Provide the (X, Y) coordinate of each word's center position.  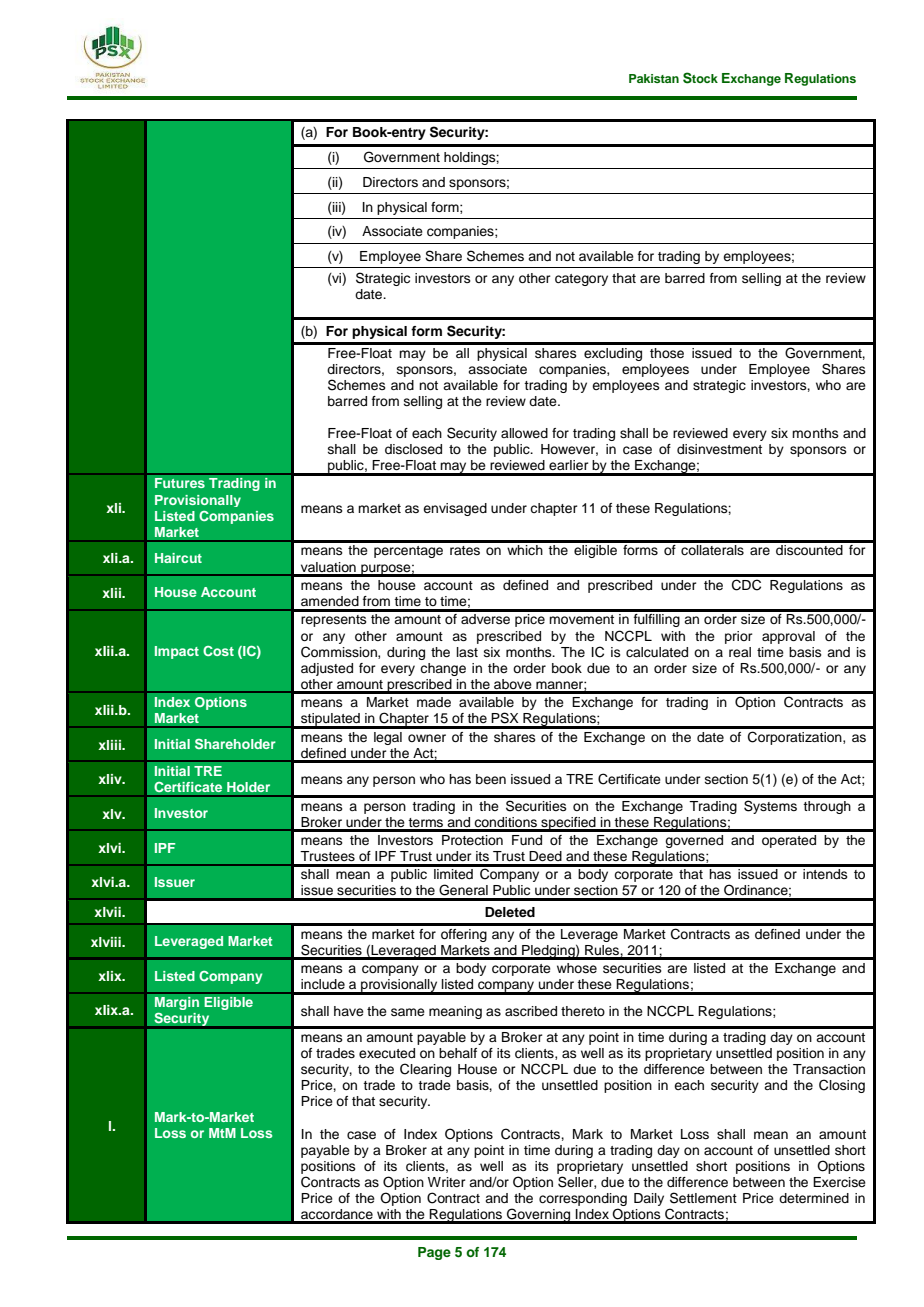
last (467, 652)
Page (434, 1253)
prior (739, 637)
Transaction (829, 1069)
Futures (180, 483)
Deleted (510, 912)
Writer (447, 1182)
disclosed (413, 449)
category (581, 280)
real (740, 652)
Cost (218, 651)
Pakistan (654, 78)
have (349, 1011)
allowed (524, 433)
